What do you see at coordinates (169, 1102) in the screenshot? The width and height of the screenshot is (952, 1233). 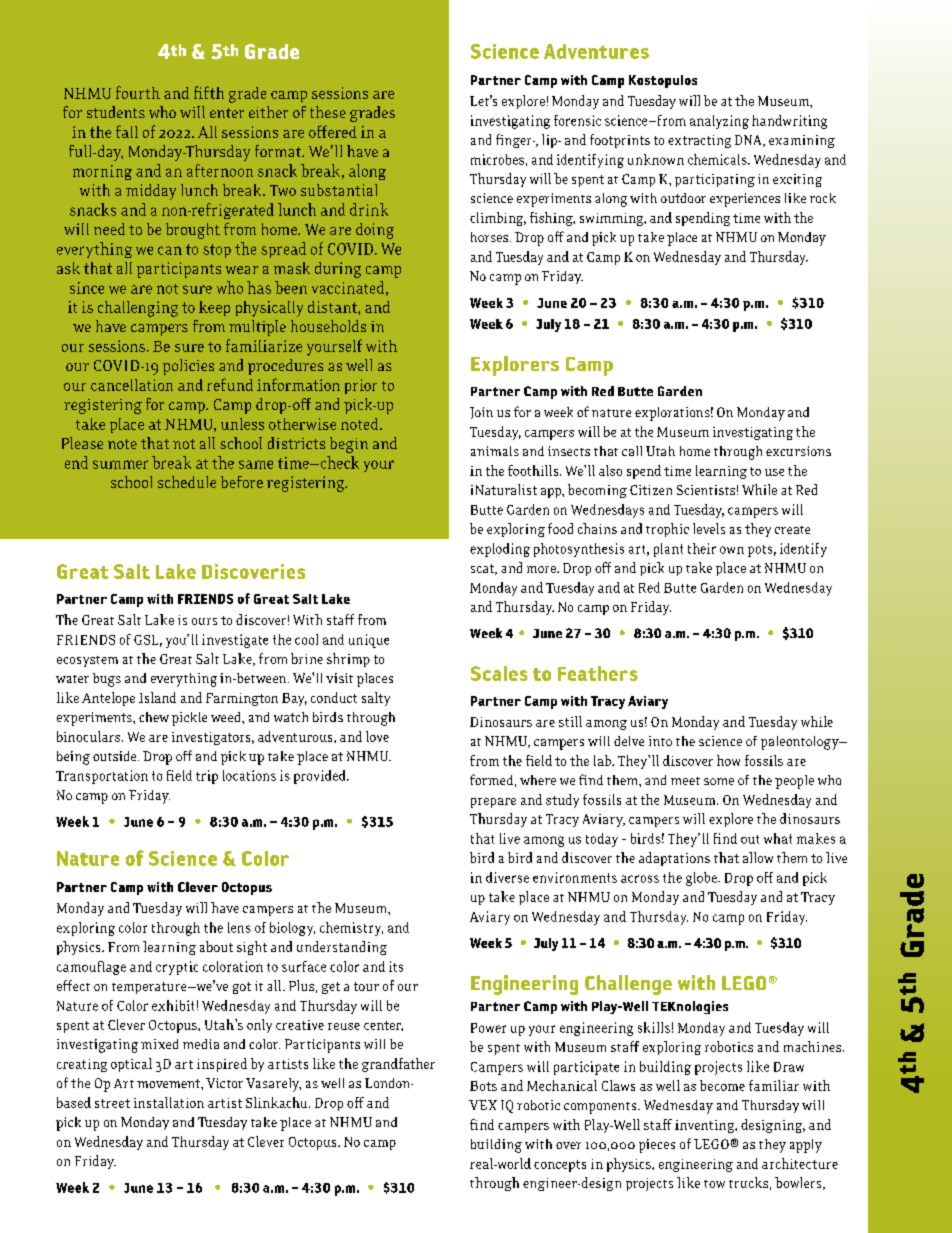 I see `installation` at bounding box center [169, 1102].
